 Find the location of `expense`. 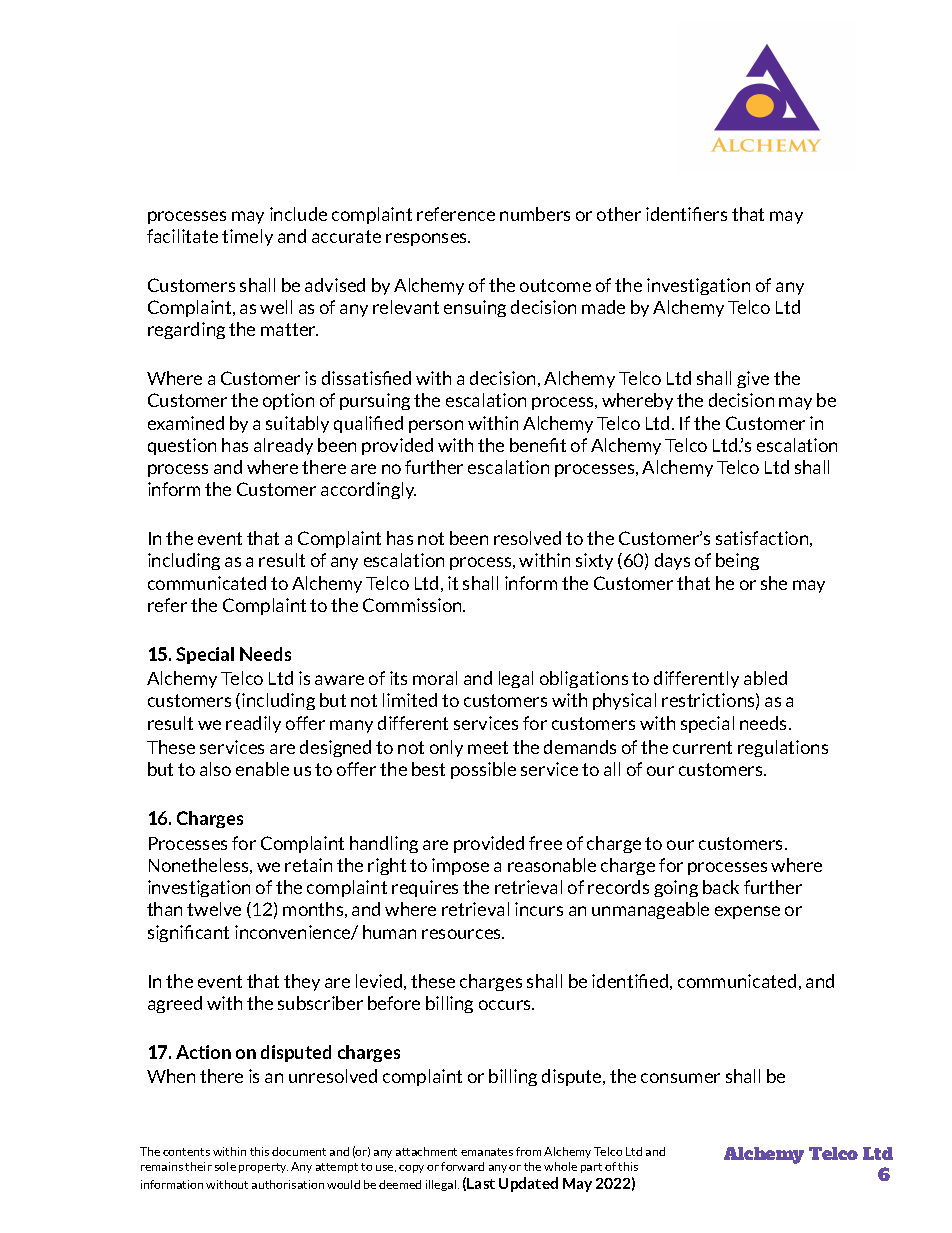

expense is located at coordinates (747, 912).
